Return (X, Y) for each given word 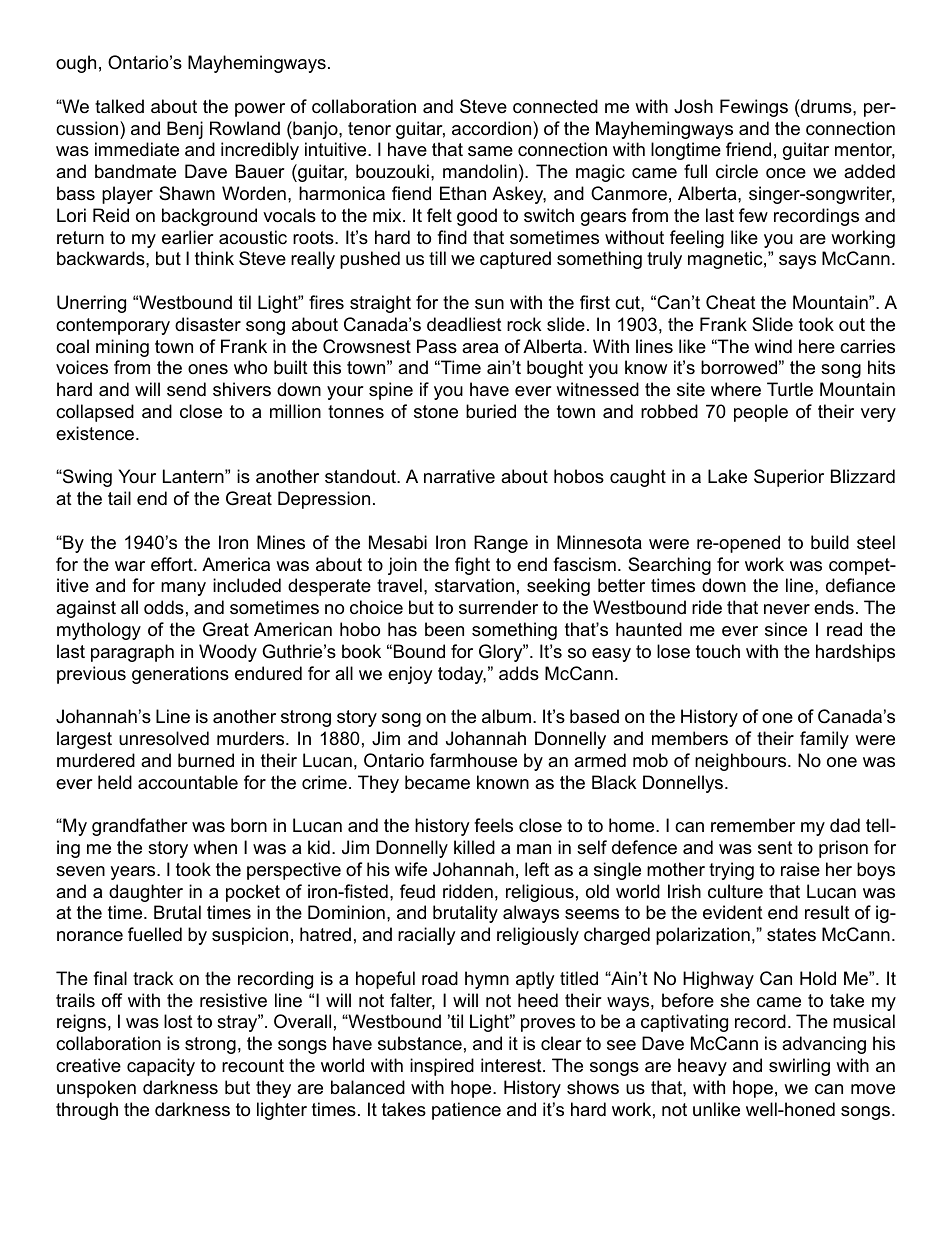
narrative (459, 476)
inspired (442, 1067)
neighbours (742, 762)
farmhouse (473, 760)
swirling (799, 1067)
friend (748, 149)
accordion (493, 128)
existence (96, 433)
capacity (161, 1067)
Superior (789, 478)
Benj (185, 130)
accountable (188, 782)
